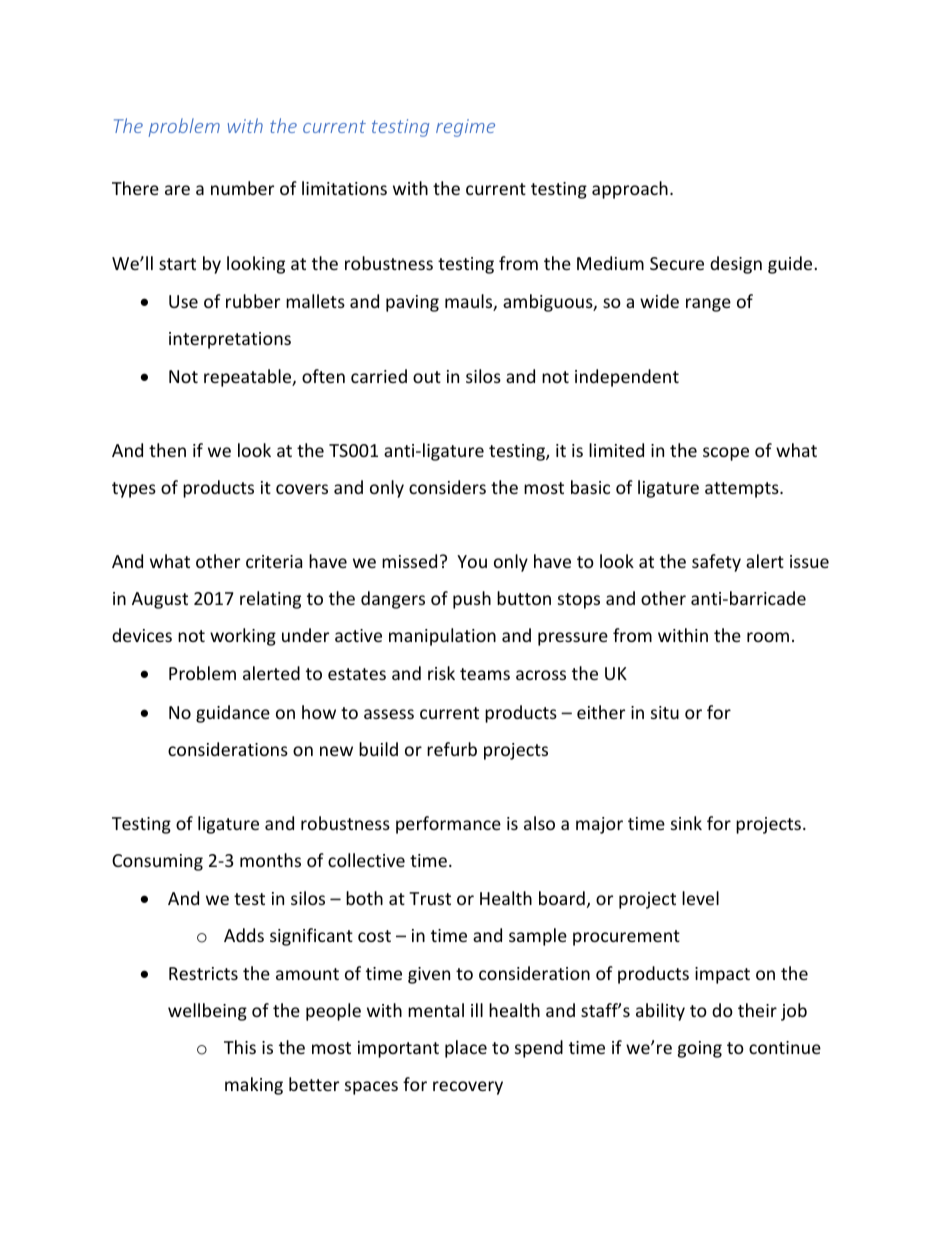 This screenshot has height=1233, width=952. I want to click on push, so click(472, 600).
